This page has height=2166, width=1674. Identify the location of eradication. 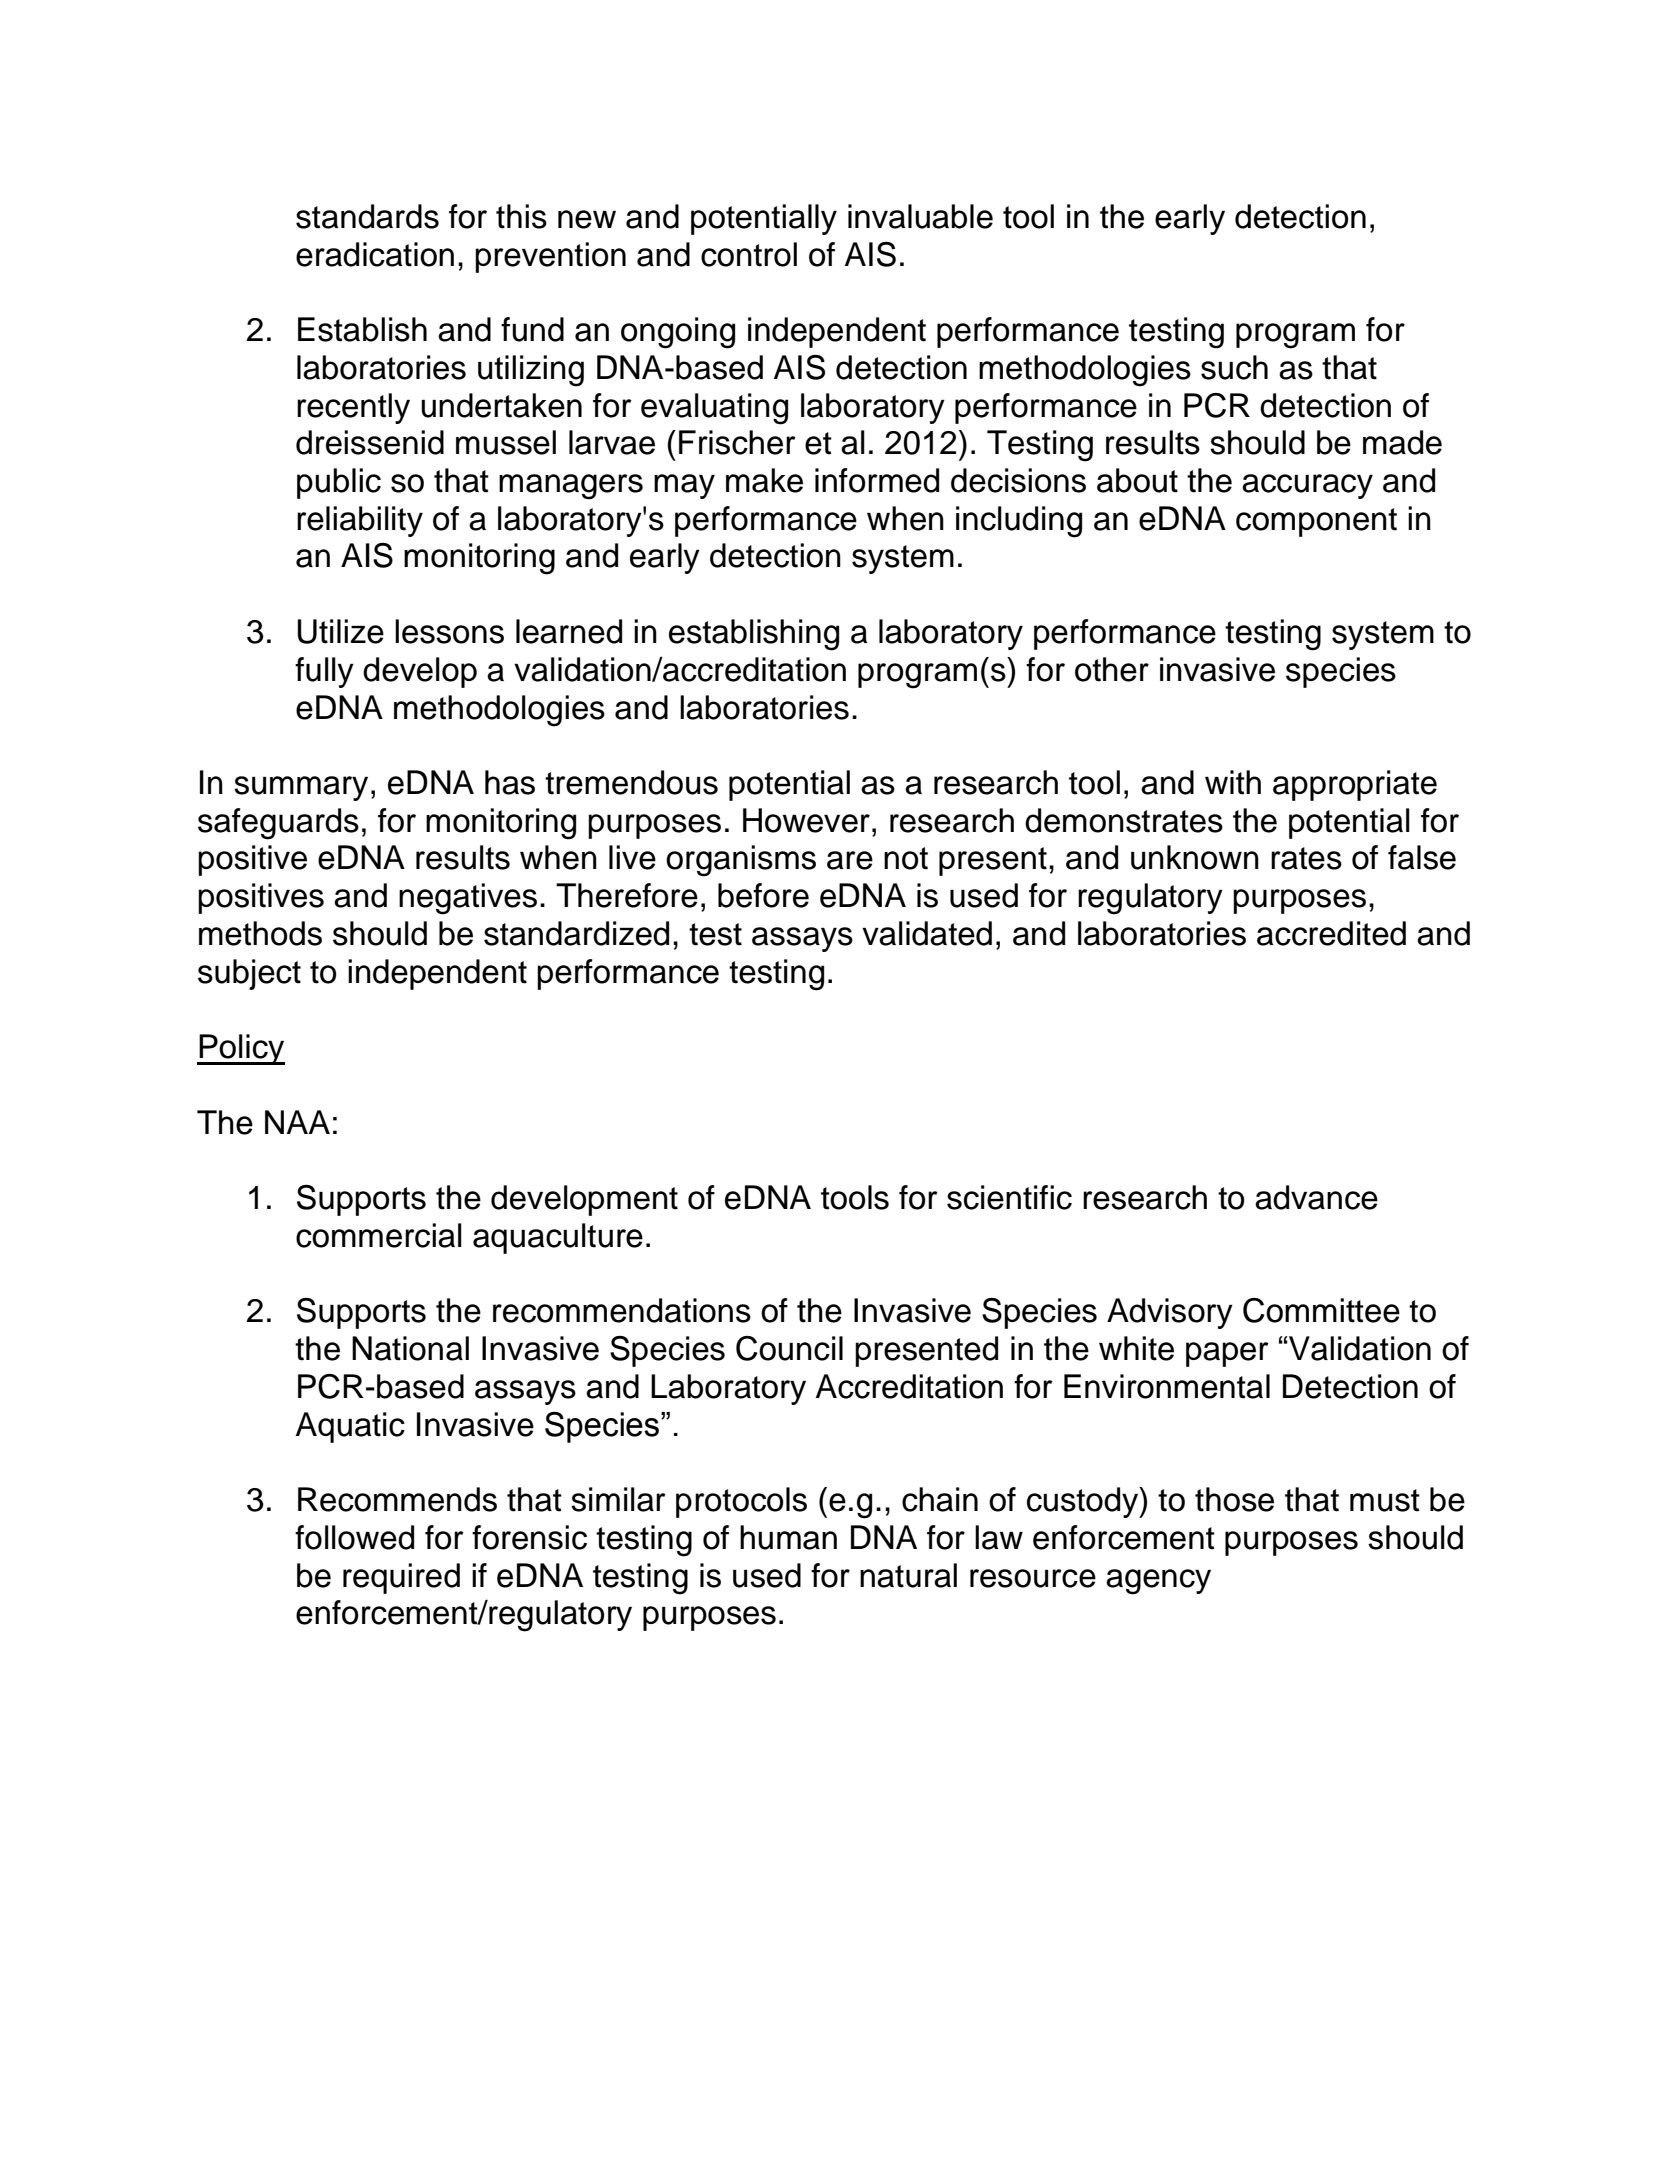
(375, 254).
